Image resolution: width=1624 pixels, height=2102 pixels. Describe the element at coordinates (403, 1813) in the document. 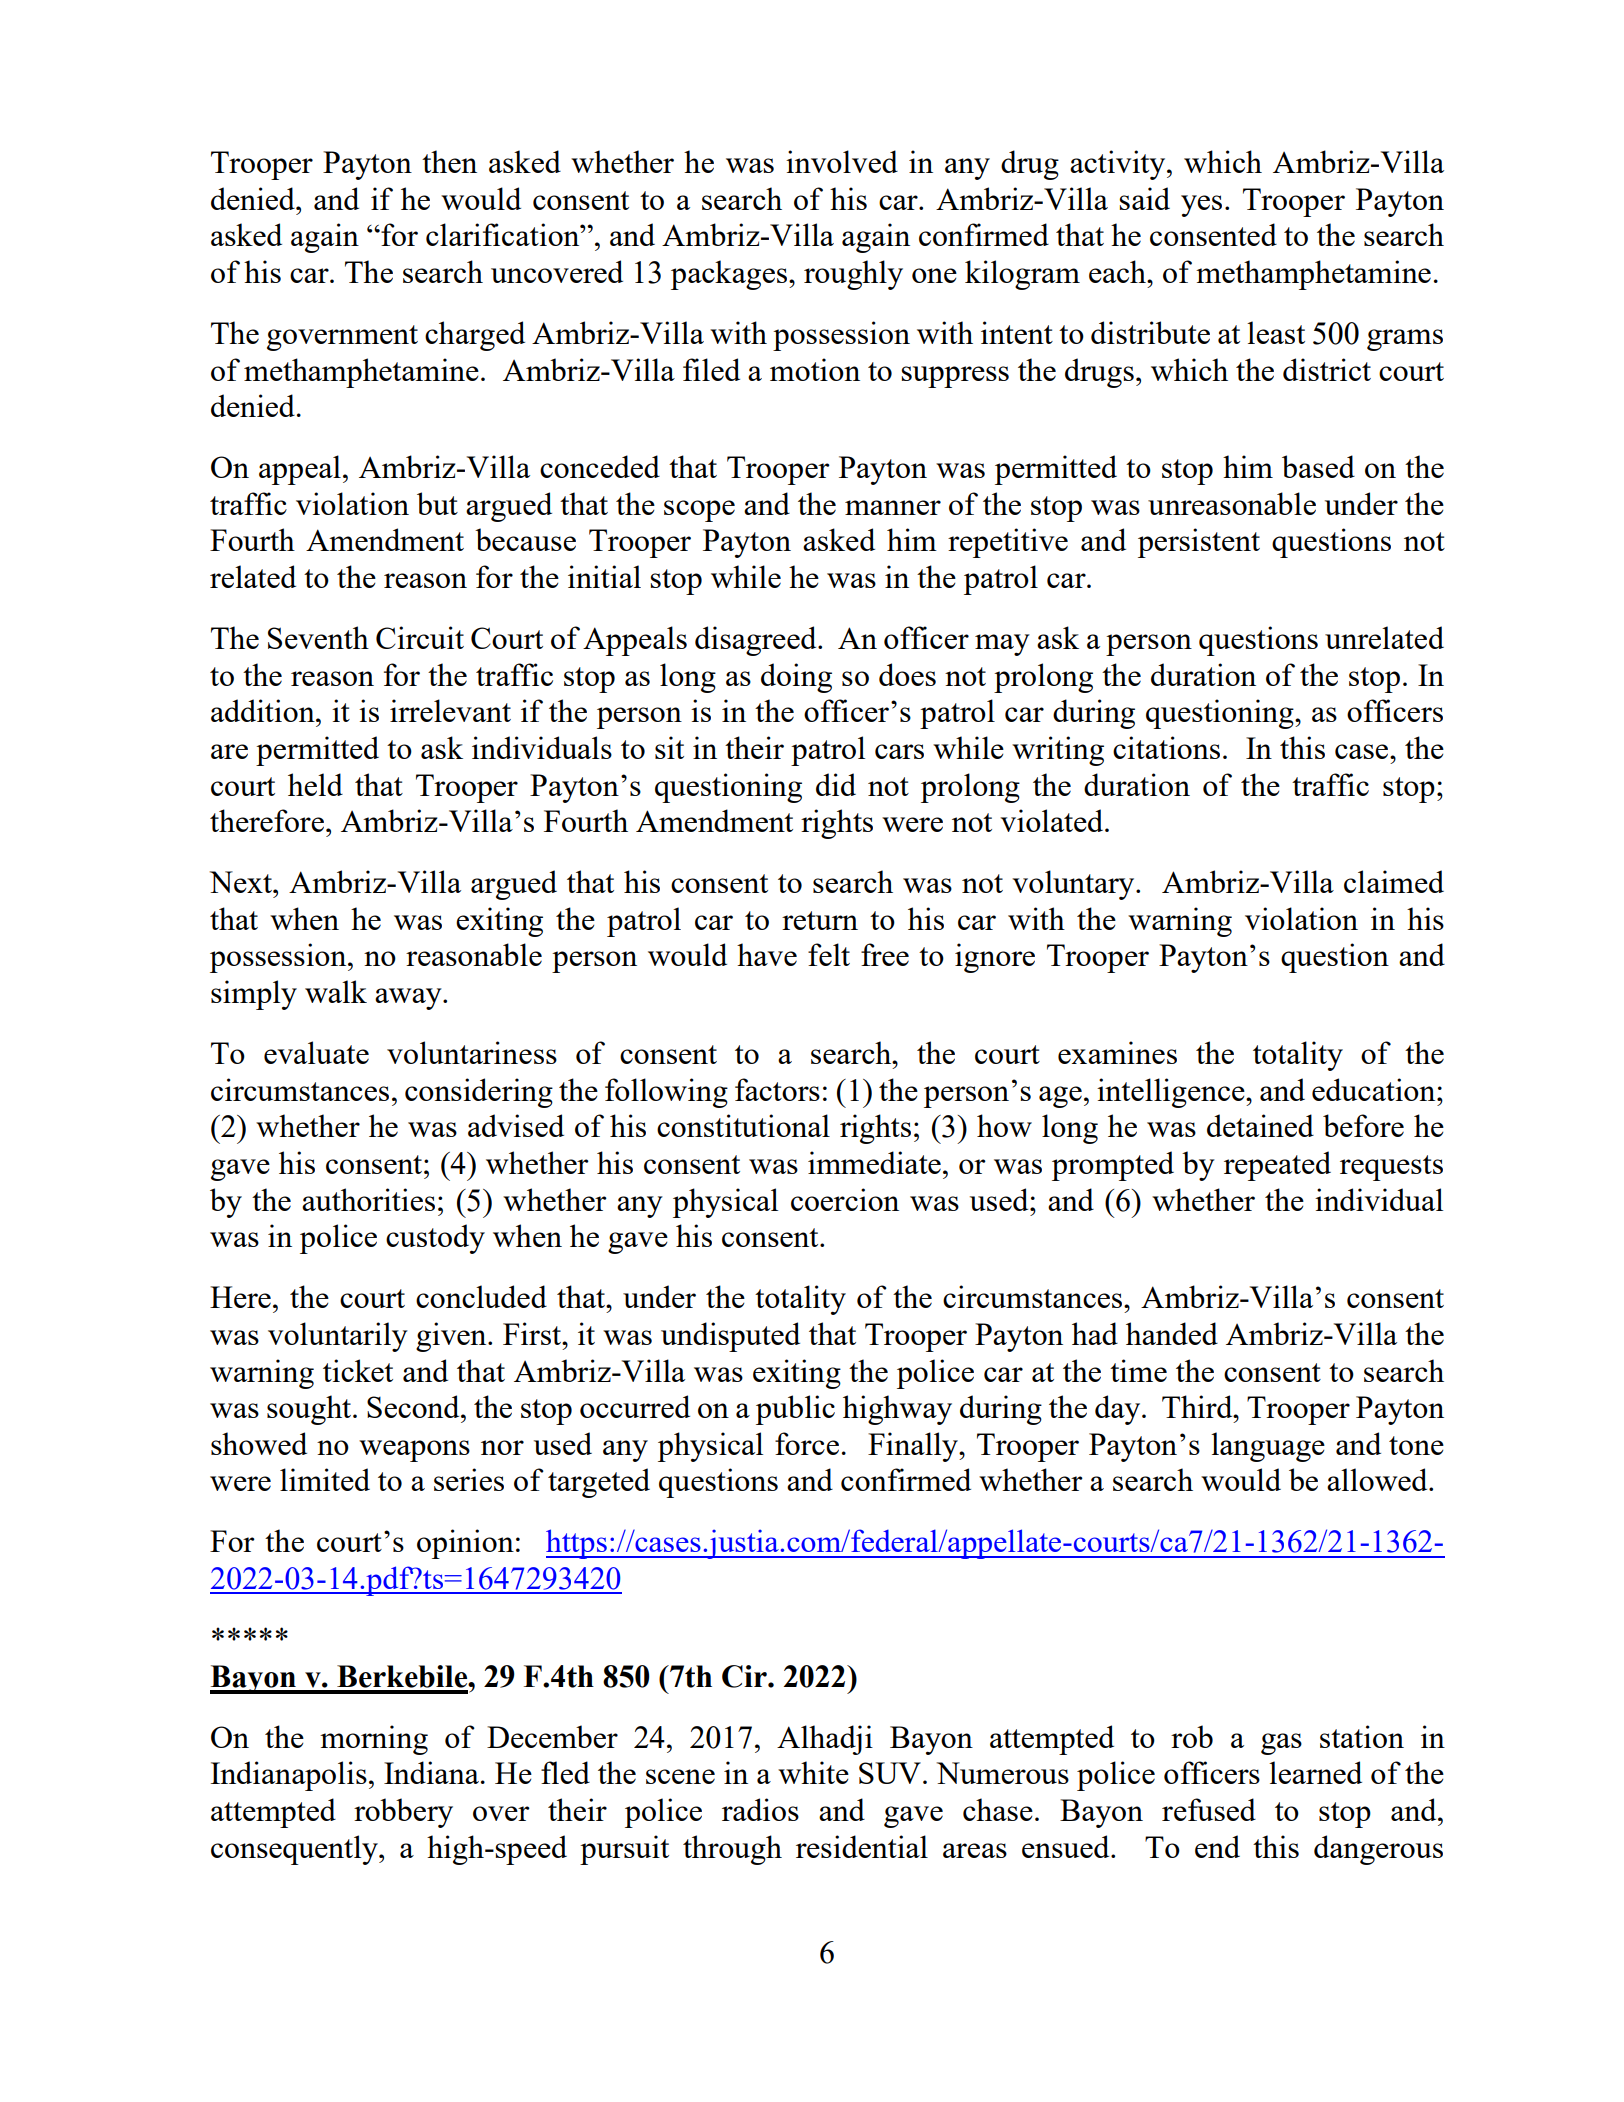

I see `robbery` at that location.
